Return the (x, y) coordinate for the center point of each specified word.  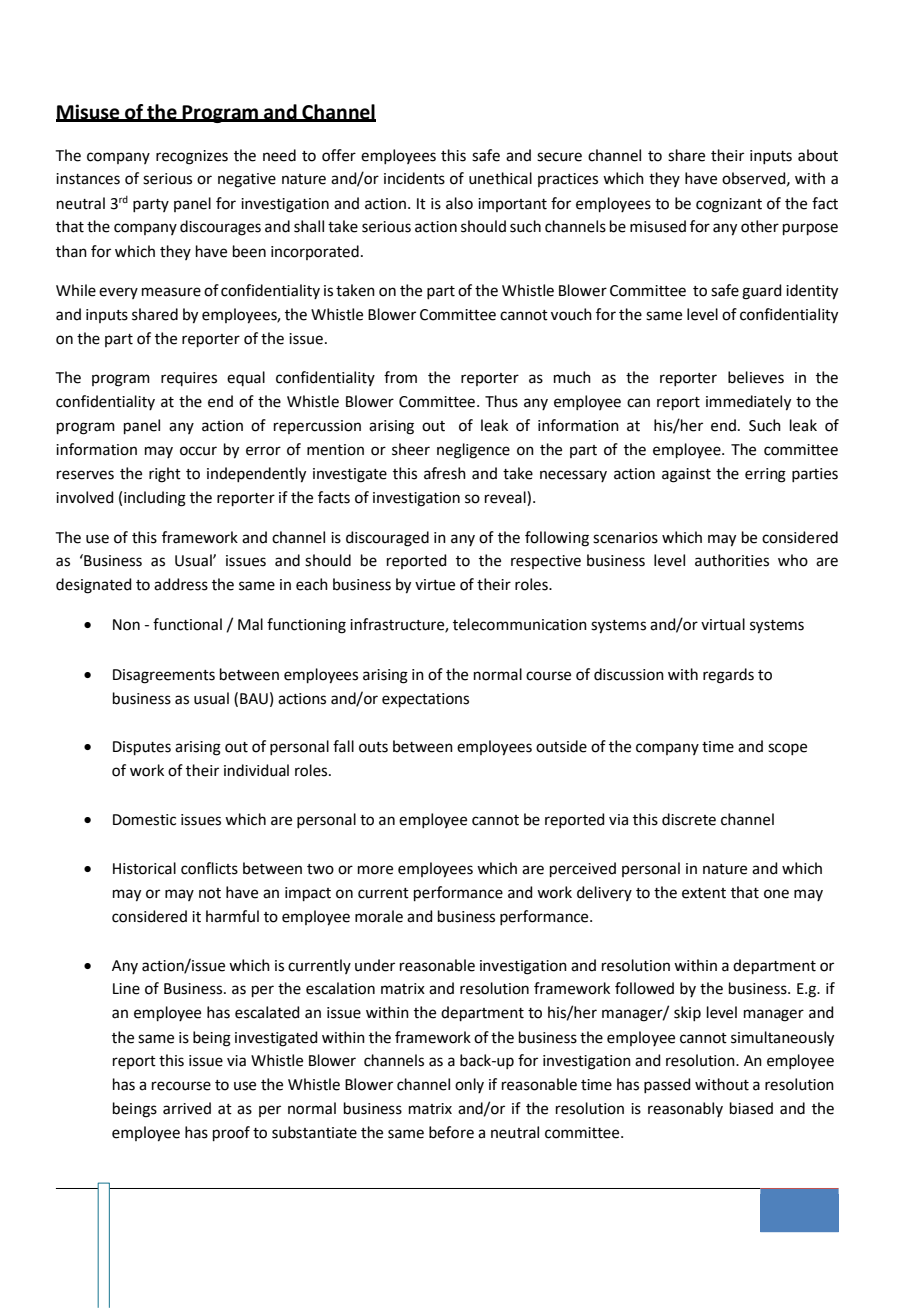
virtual (723, 624)
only (469, 1085)
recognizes (192, 157)
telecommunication (520, 624)
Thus (501, 401)
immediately (748, 403)
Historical (144, 868)
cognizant (729, 205)
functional (187, 624)
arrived (187, 1108)
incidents (414, 178)
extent (704, 893)
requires (189, 379)
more (375, 870)
